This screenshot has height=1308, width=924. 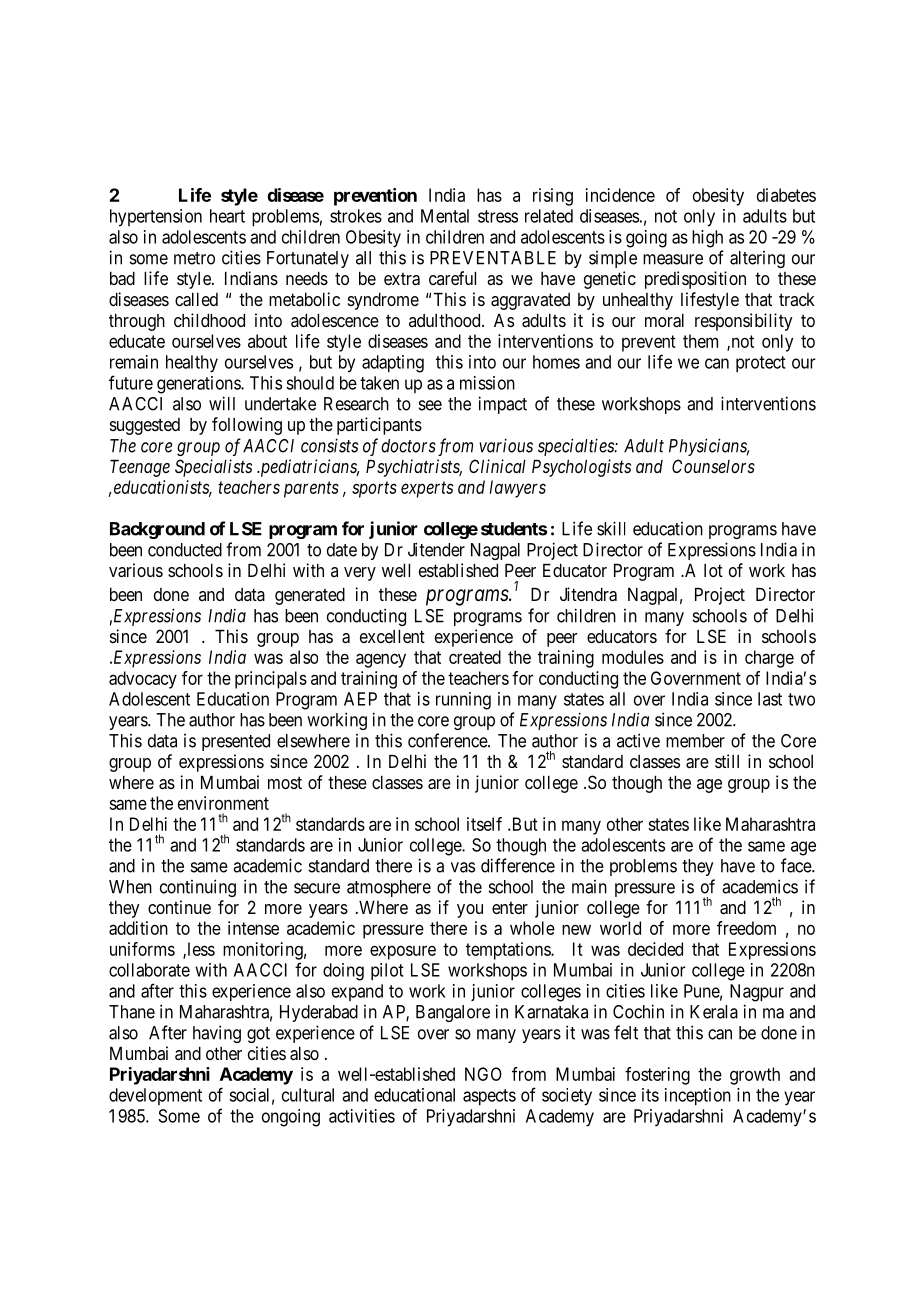 I want to click on heart, so click(x=227, y=216).
